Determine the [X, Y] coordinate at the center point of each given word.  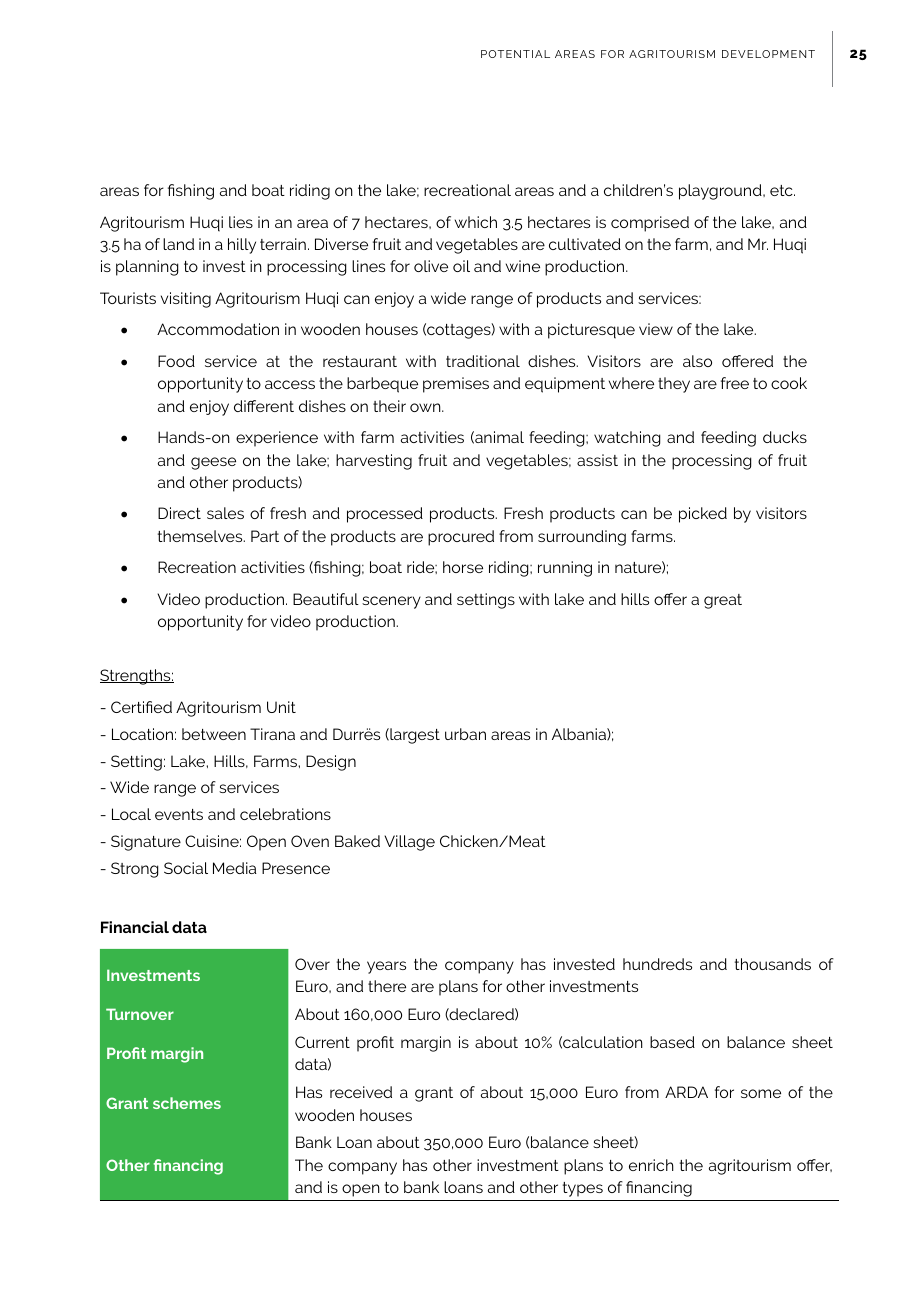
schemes [187, 1103]
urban [465, 734]
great [723, 601]
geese [213, 463]
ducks [785, 437]
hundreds [657, 964]
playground [721, 192]
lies [241, 222]
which [476, 222]
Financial [135, 927]
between [214, 734]
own [426, 407]
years [386, 967]
